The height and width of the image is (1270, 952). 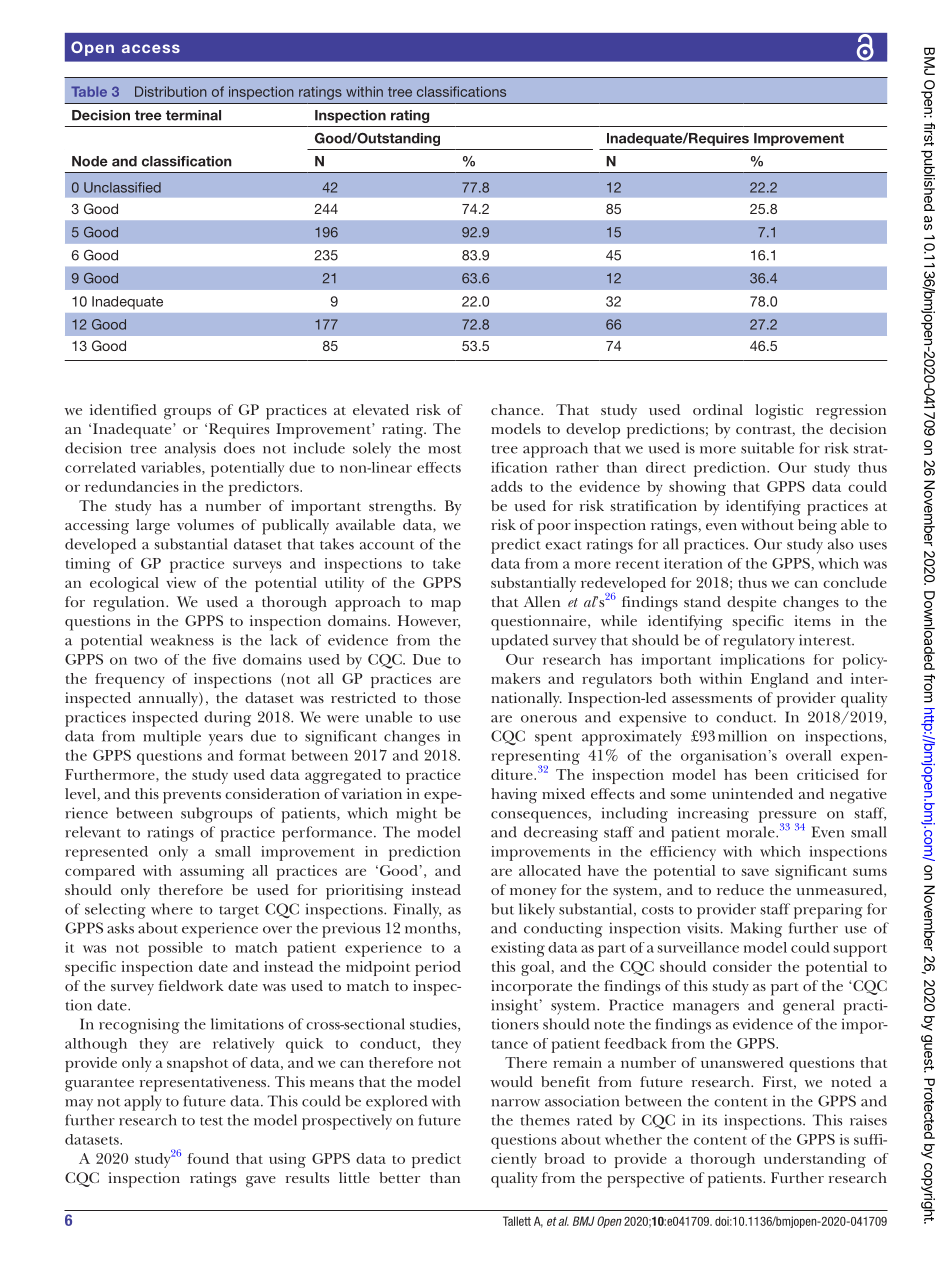 What do you see at coordinates (193, 115) in the image?
I see `terminal` at bounding box center [193, 115].
